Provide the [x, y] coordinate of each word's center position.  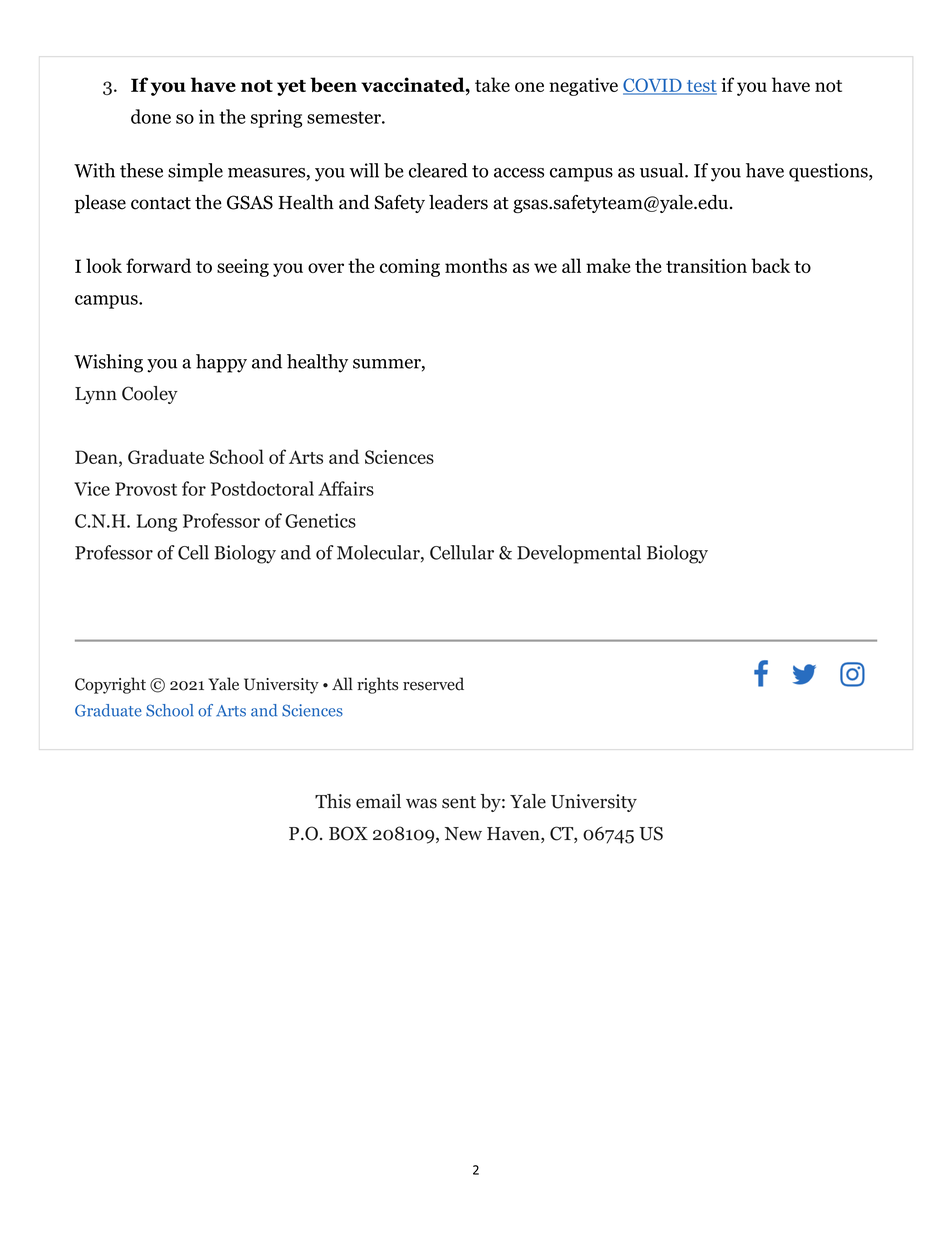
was [421, 803]
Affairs [346, 488]
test [701, 87]
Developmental [579, 554]
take [492, 84]
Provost [146, 489]
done [151, 116]
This [333, 801]
